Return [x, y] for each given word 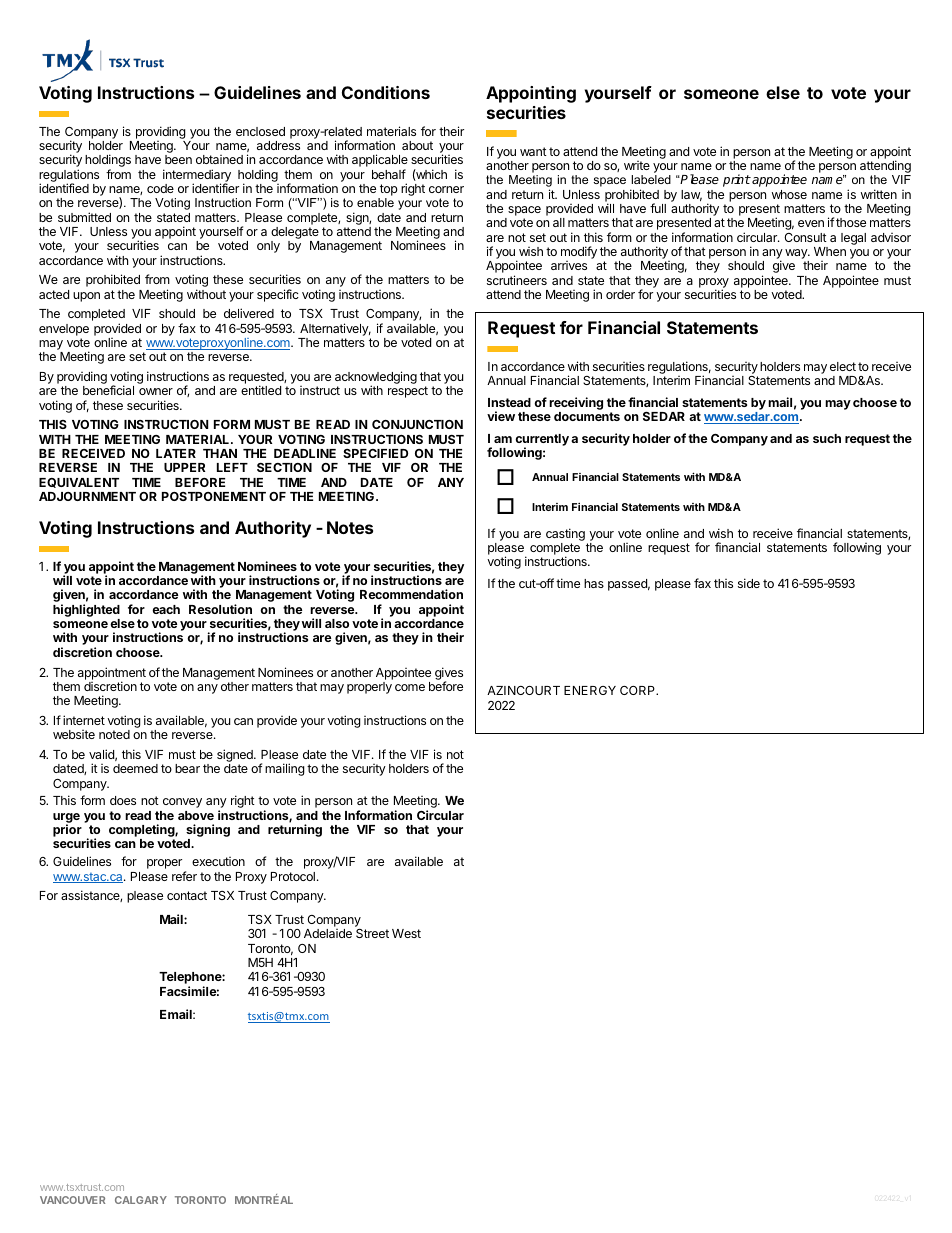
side [749, 583]
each [166, 609]
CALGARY [141, 1200]
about [417, 145]
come [410, 687]
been [178, 159]
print [737, 180]
